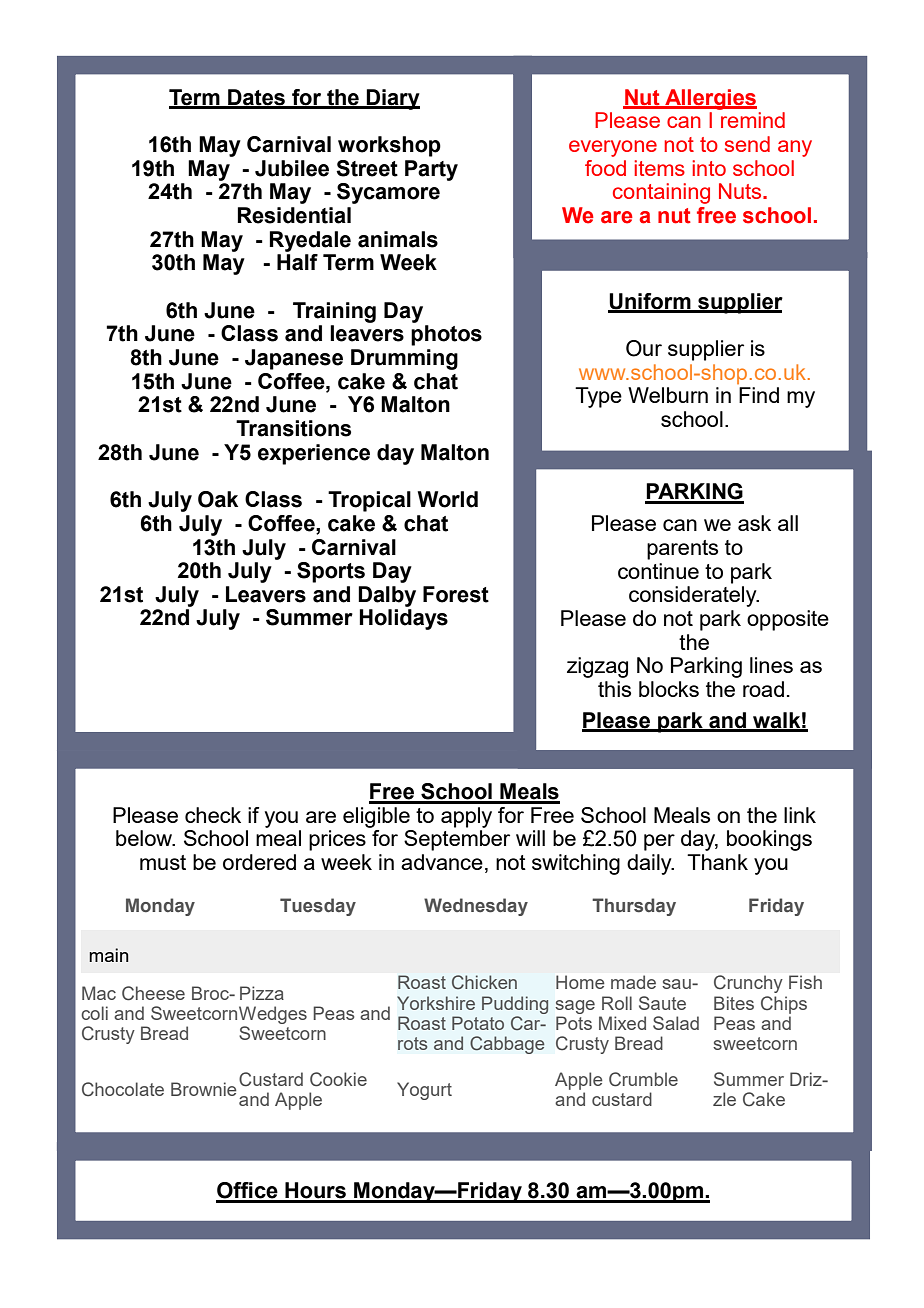 Image resolution: width=924 pixels, height=1308 pixels. I want to click on Holidays, so click(403, 619).
